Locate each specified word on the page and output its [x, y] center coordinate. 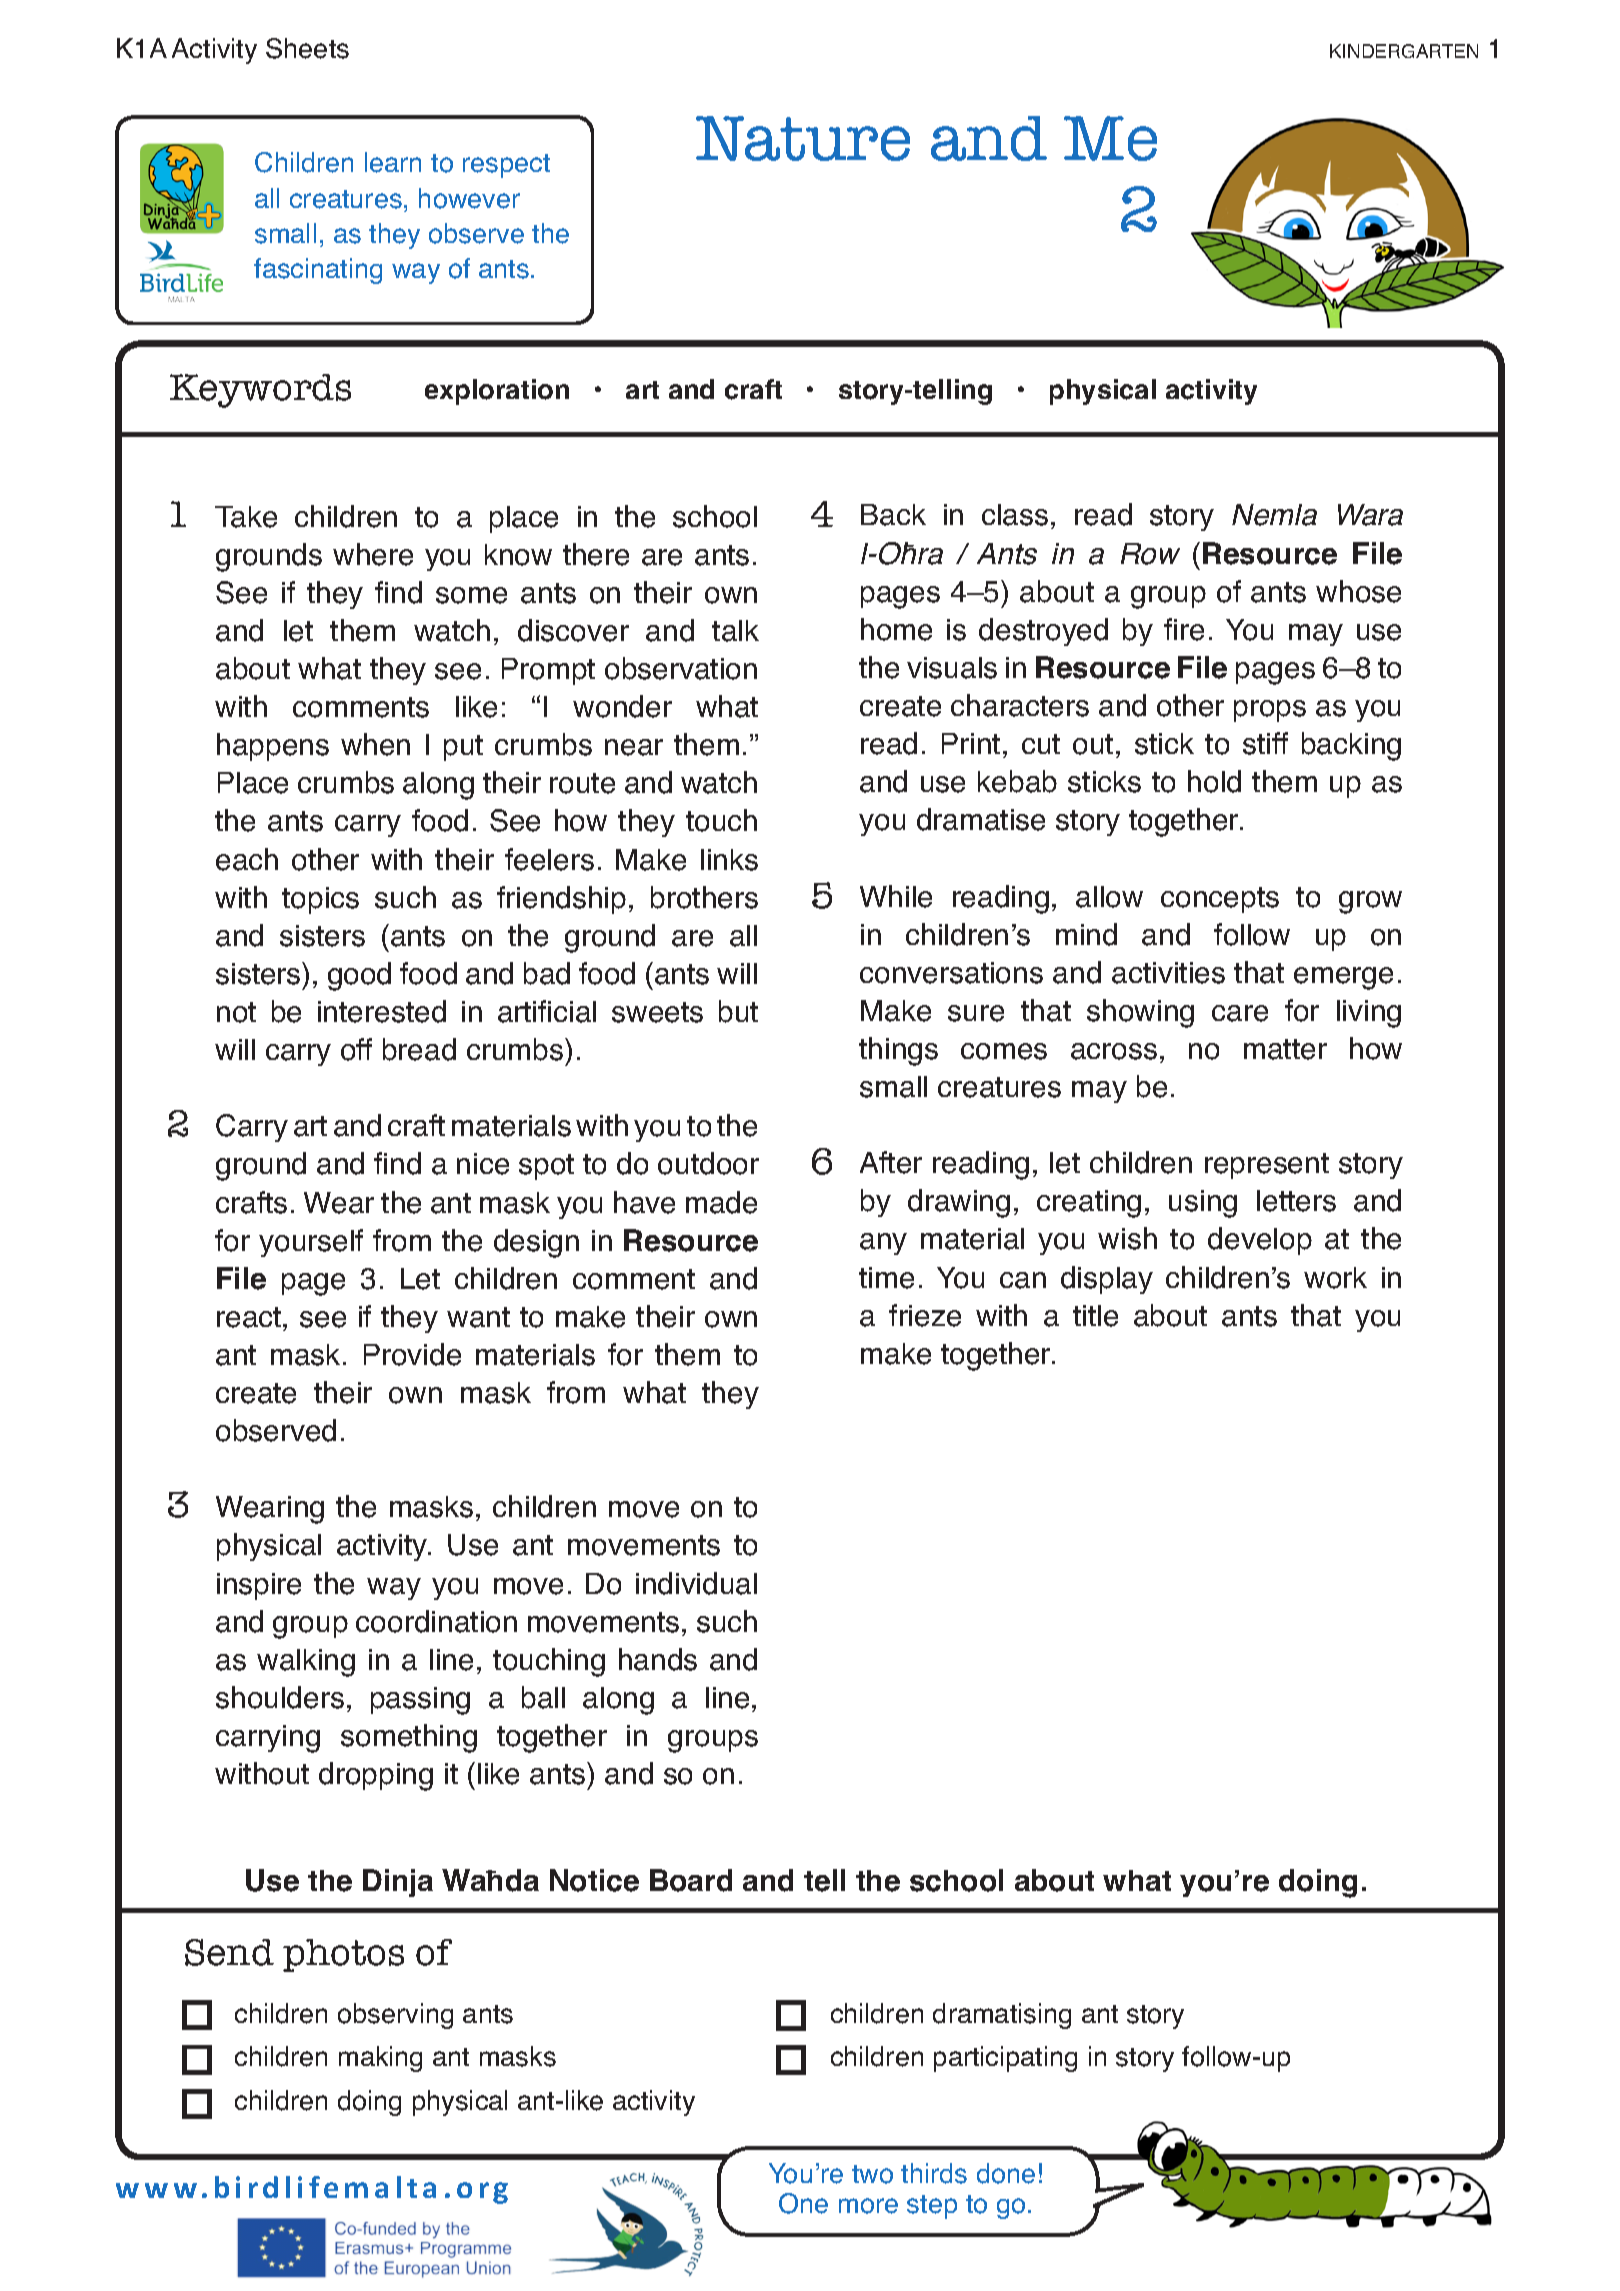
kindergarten [1404, 51]
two [872, 2174]
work [1335, 1278]
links [729, 860]
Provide [412, 1354]
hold [1214, 781]
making [380, 2059]
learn [393, 162]
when [375, 744]
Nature [803, 138]
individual [696, 1583]
